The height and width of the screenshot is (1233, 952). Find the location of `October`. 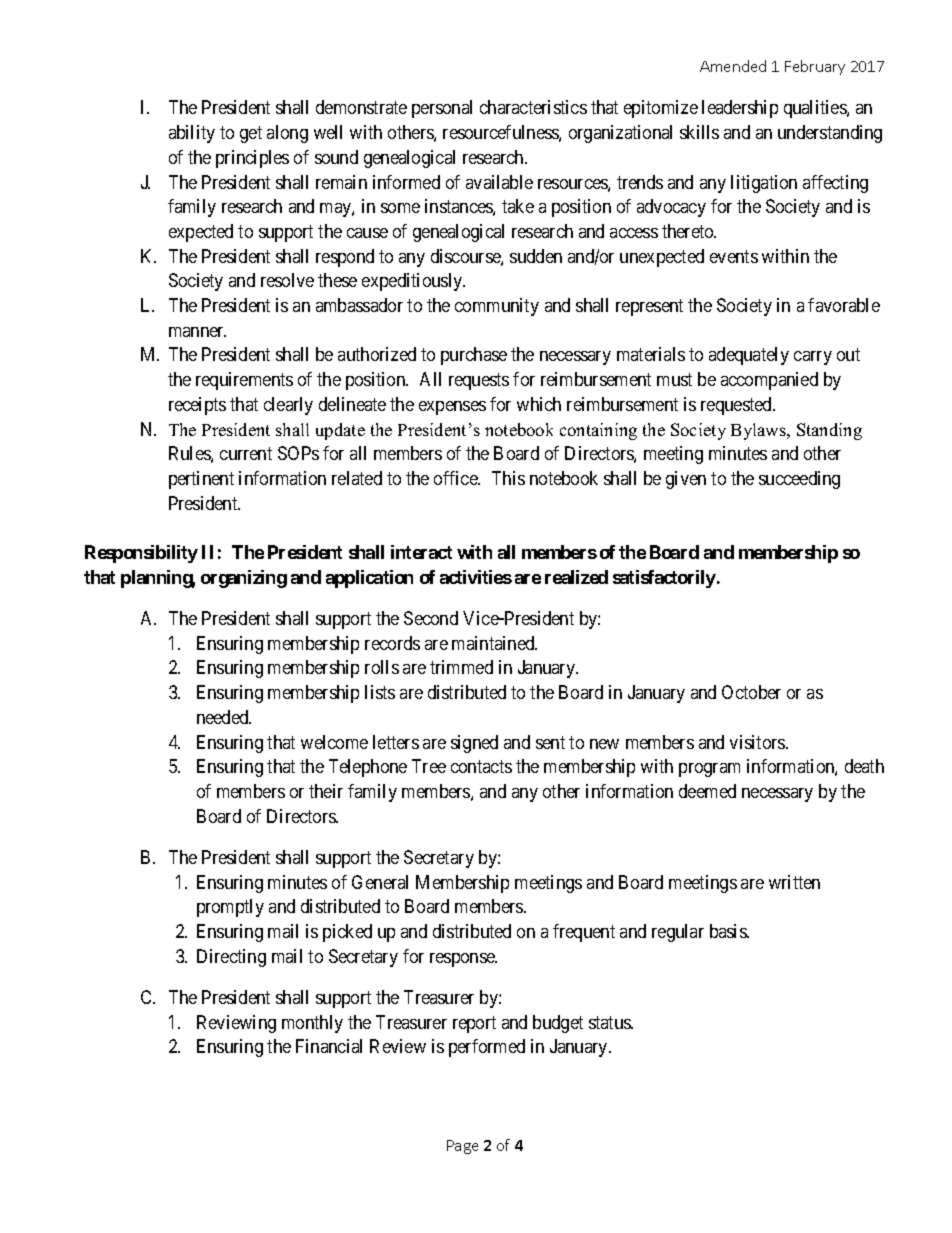

October is located at coordinates (751, 692).
